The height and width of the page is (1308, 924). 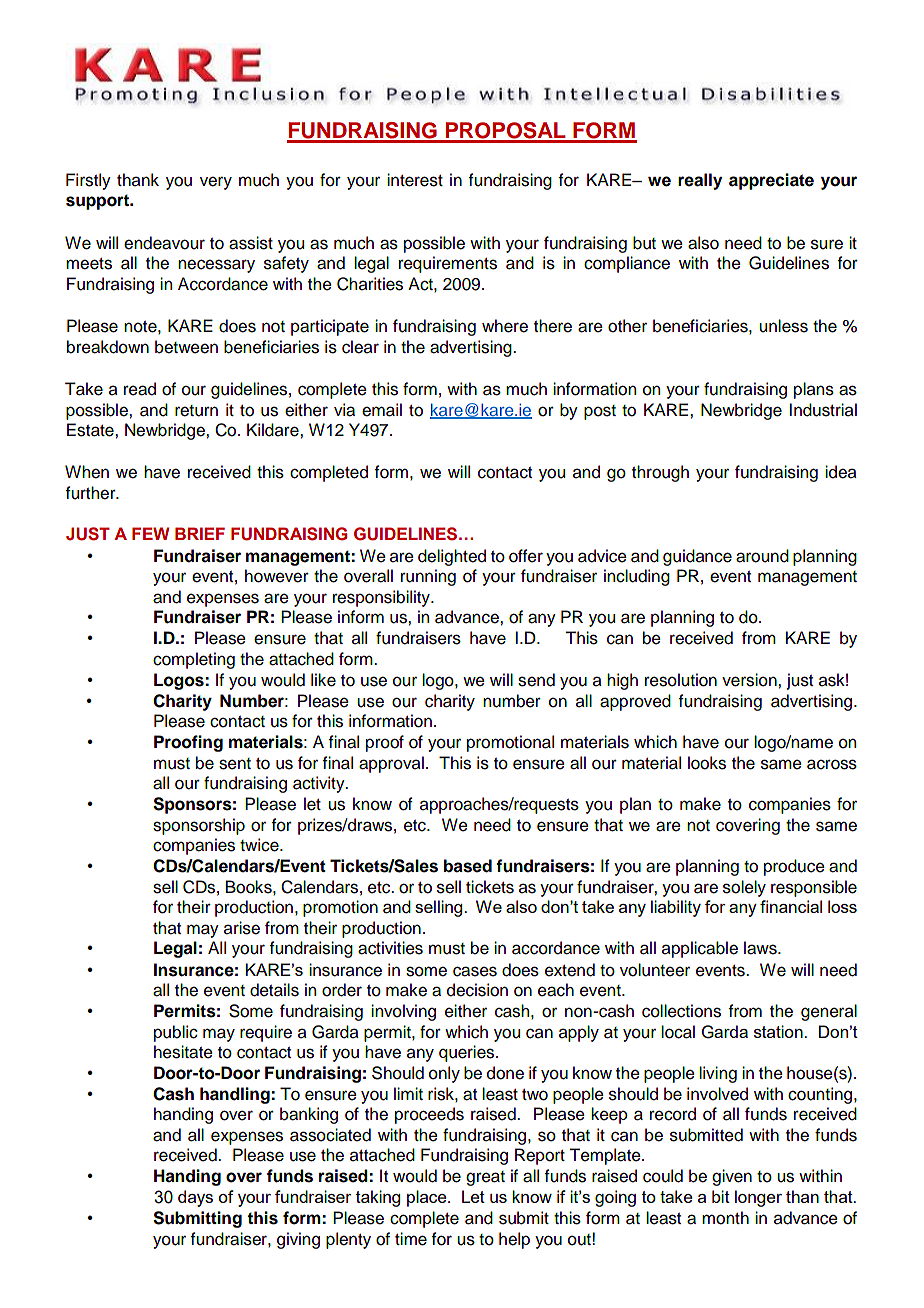 I want to click on days, so click(x=195, y=1198).
